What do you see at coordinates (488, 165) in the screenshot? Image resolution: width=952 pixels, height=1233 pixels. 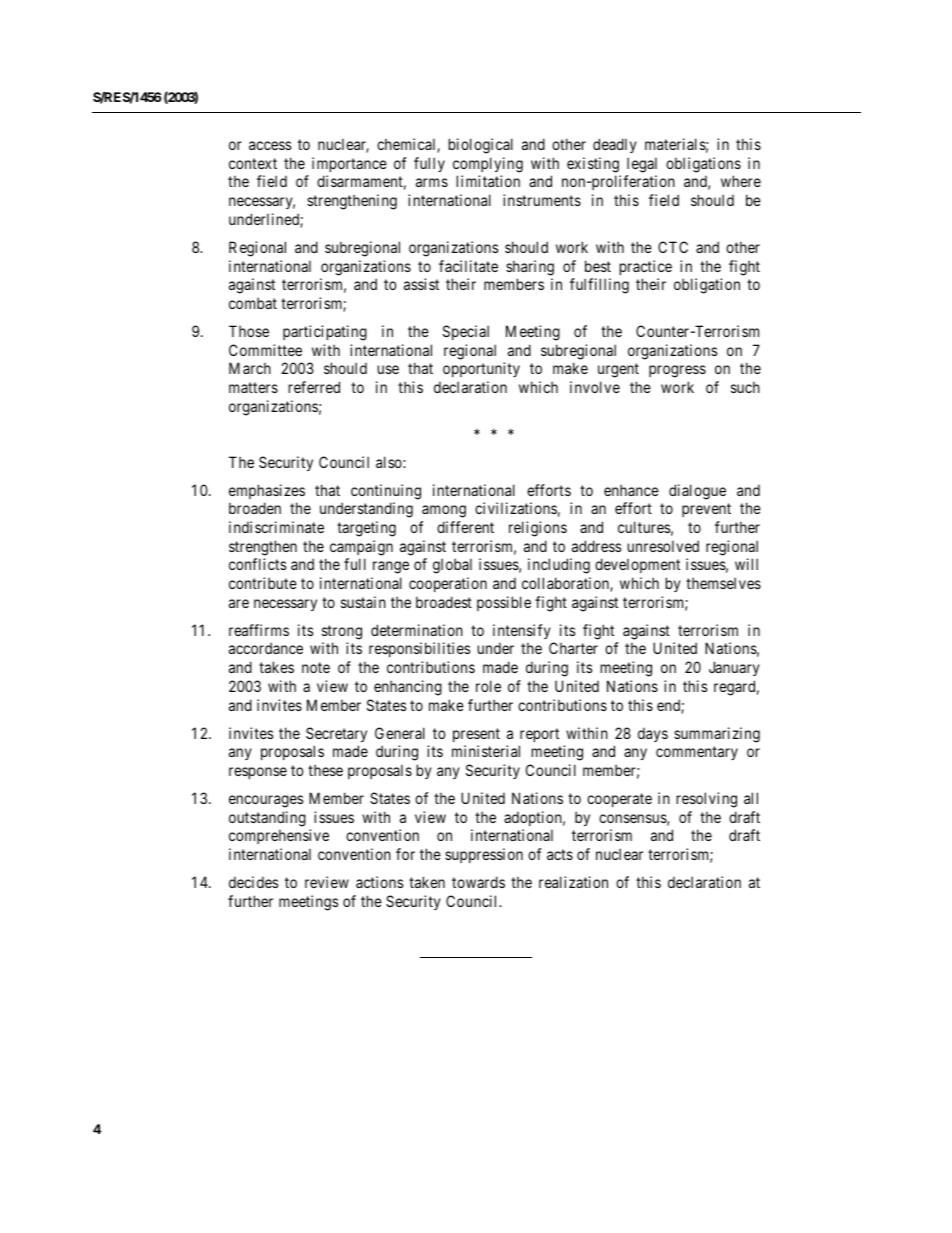 I see `complying` at bounding box center [488, 165].
